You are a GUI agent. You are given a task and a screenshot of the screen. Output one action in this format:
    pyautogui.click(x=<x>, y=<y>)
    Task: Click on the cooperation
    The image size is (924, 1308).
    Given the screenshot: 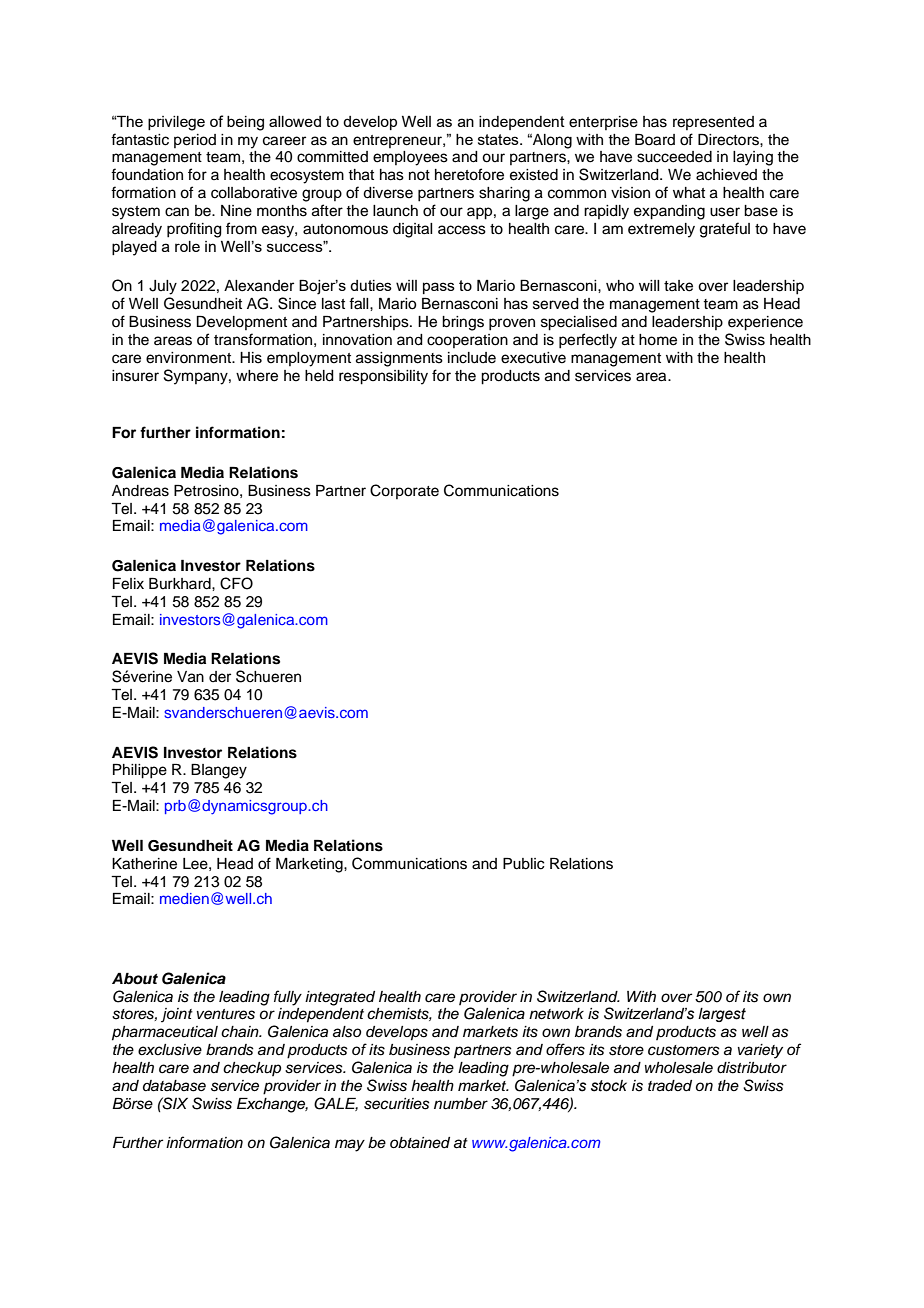 What is the action you would take?
    pyautogui.click(x=467, y=341)
